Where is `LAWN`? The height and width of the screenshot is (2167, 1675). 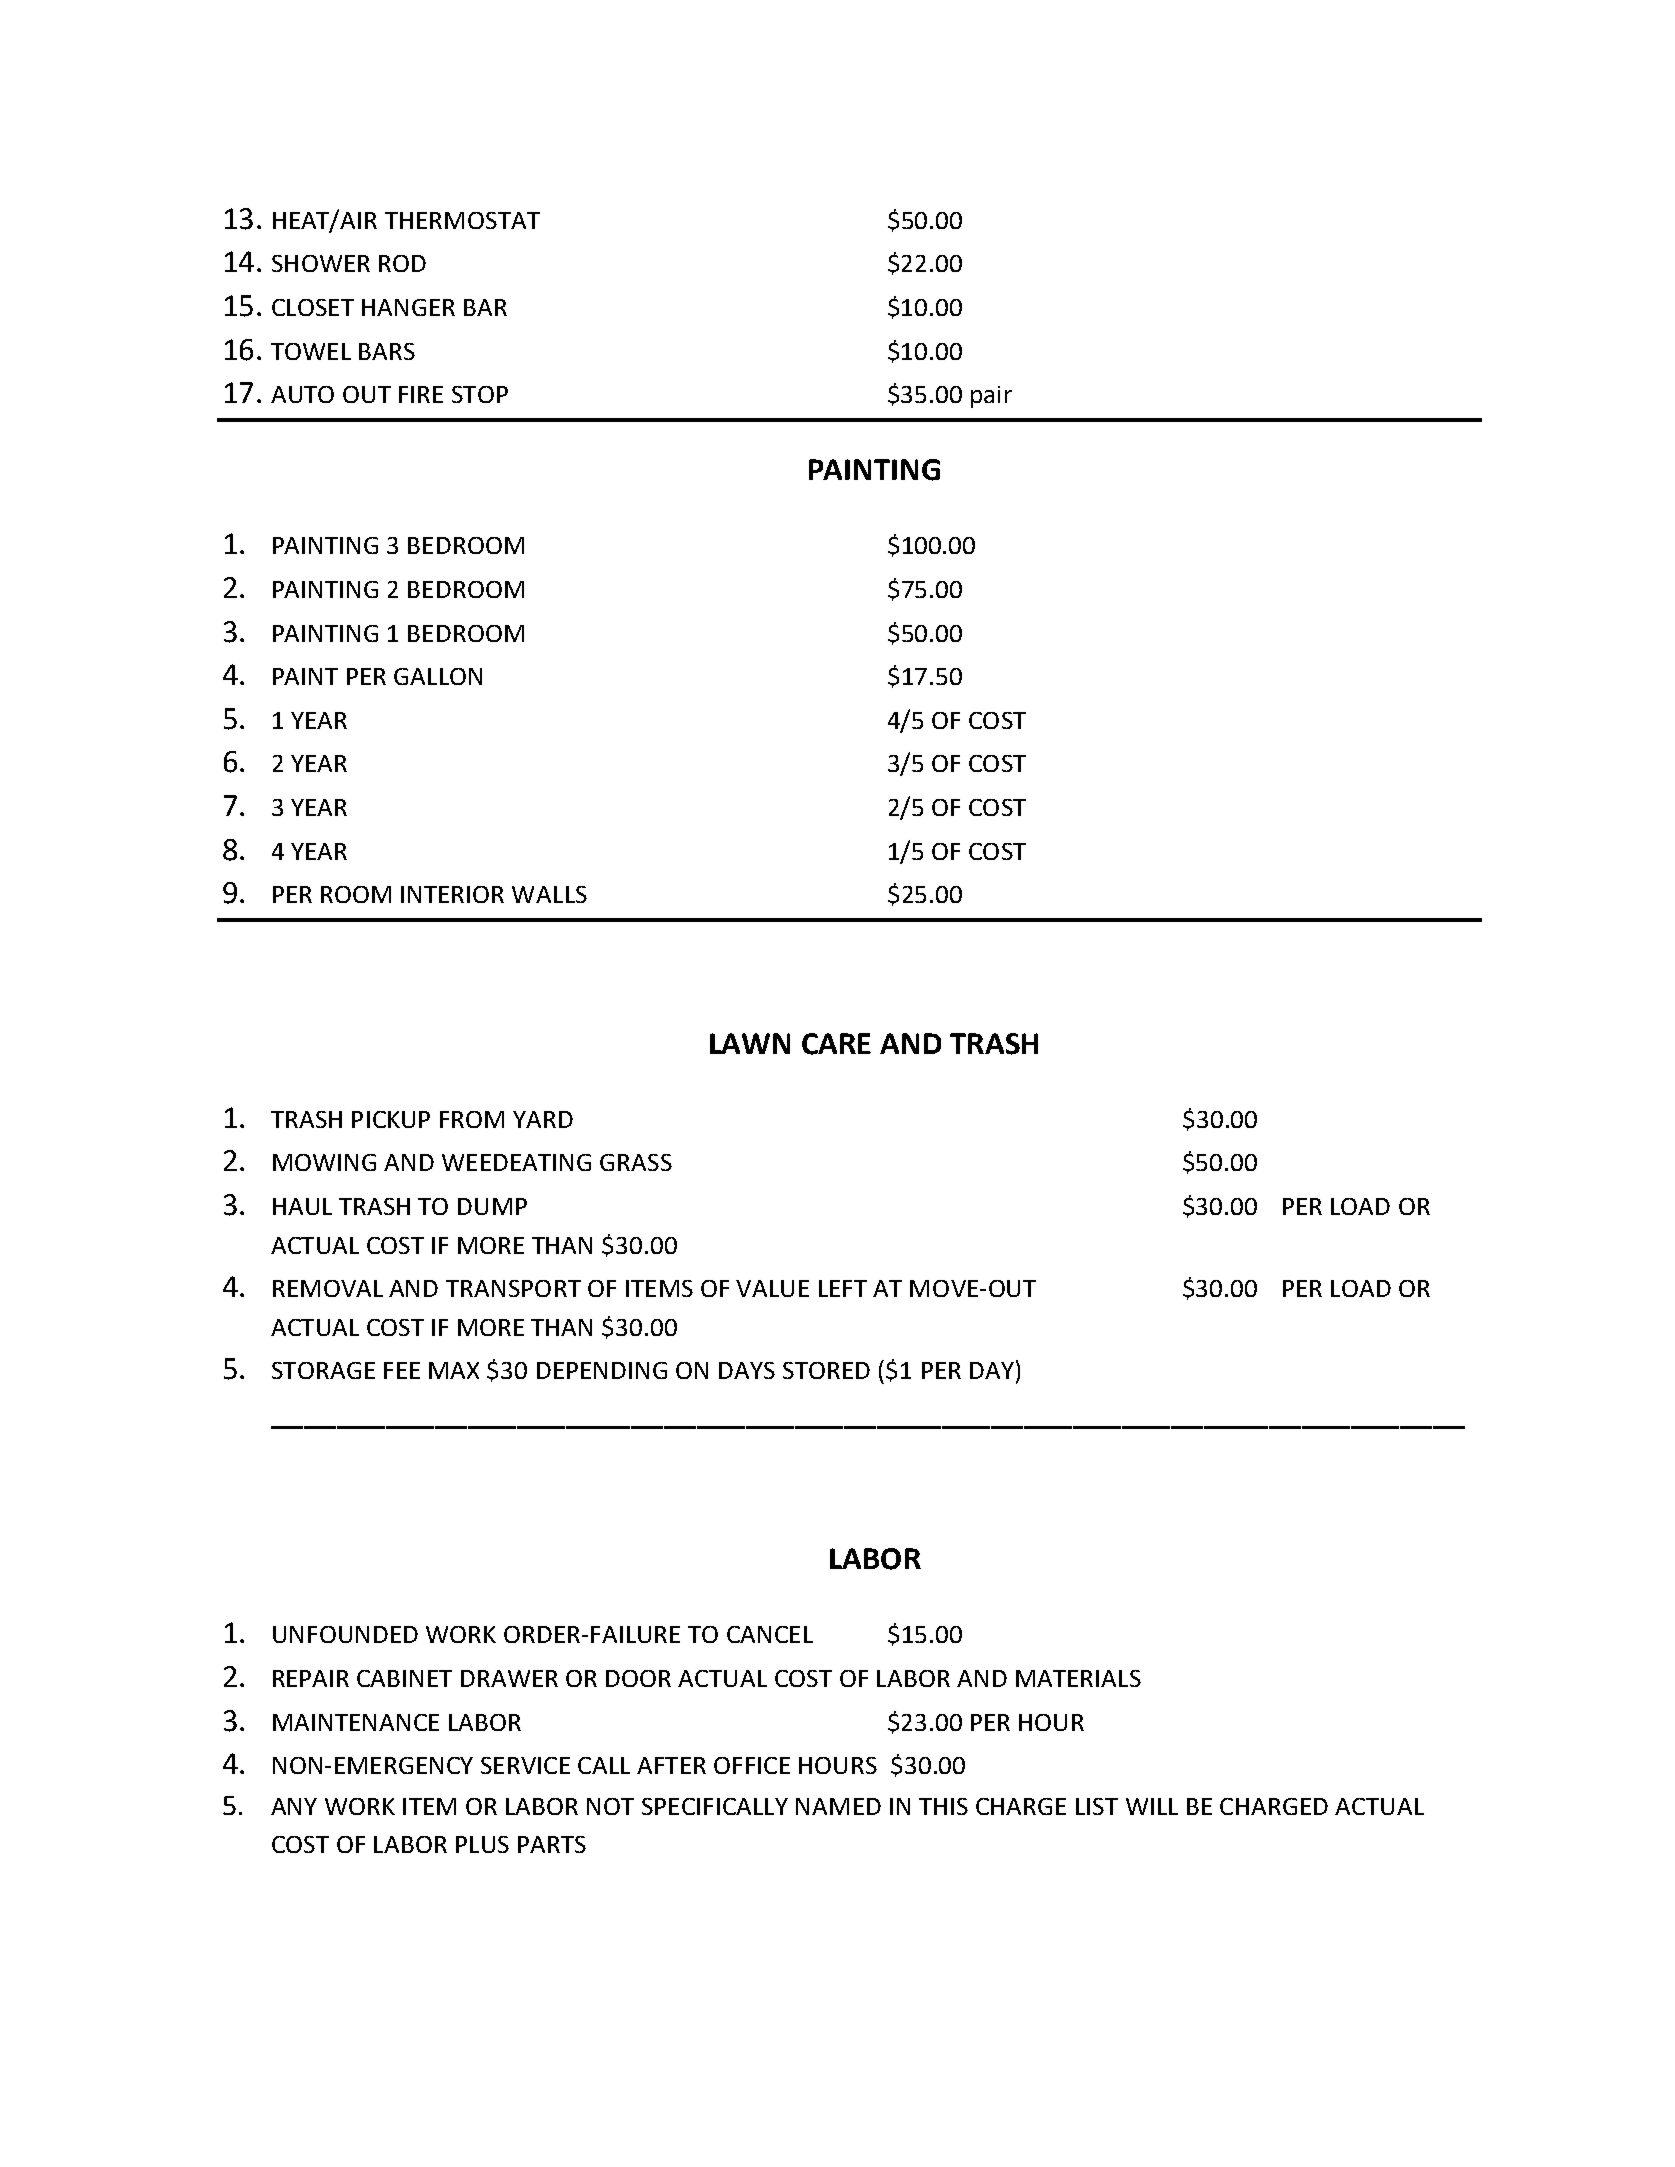 LAWN is located at coordinates (750, 1043).
